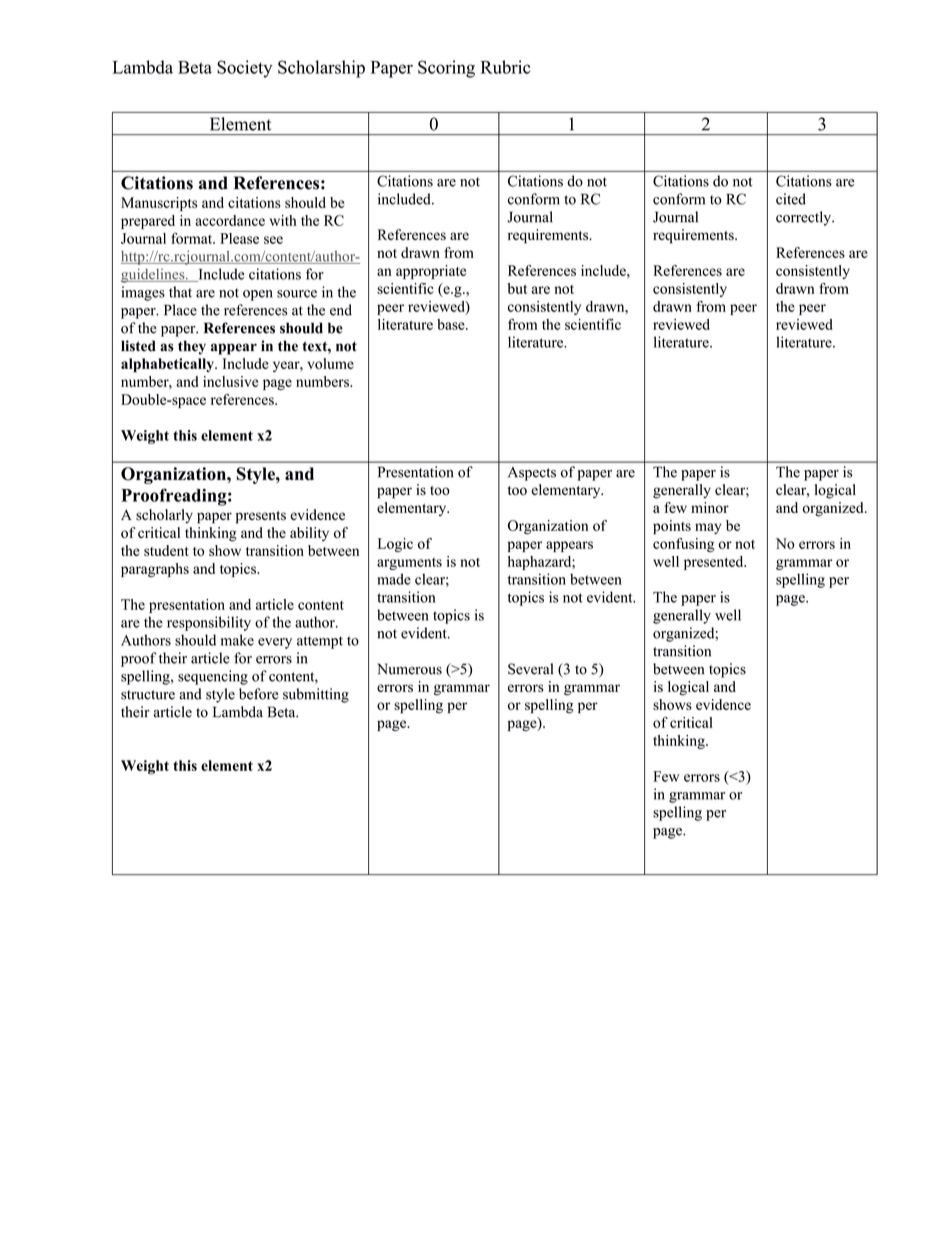 The image size is (952, 1233). What do you see at coordinates (446, 69) in the page?
I see `Scoring` at bounding box center [446, 69].
